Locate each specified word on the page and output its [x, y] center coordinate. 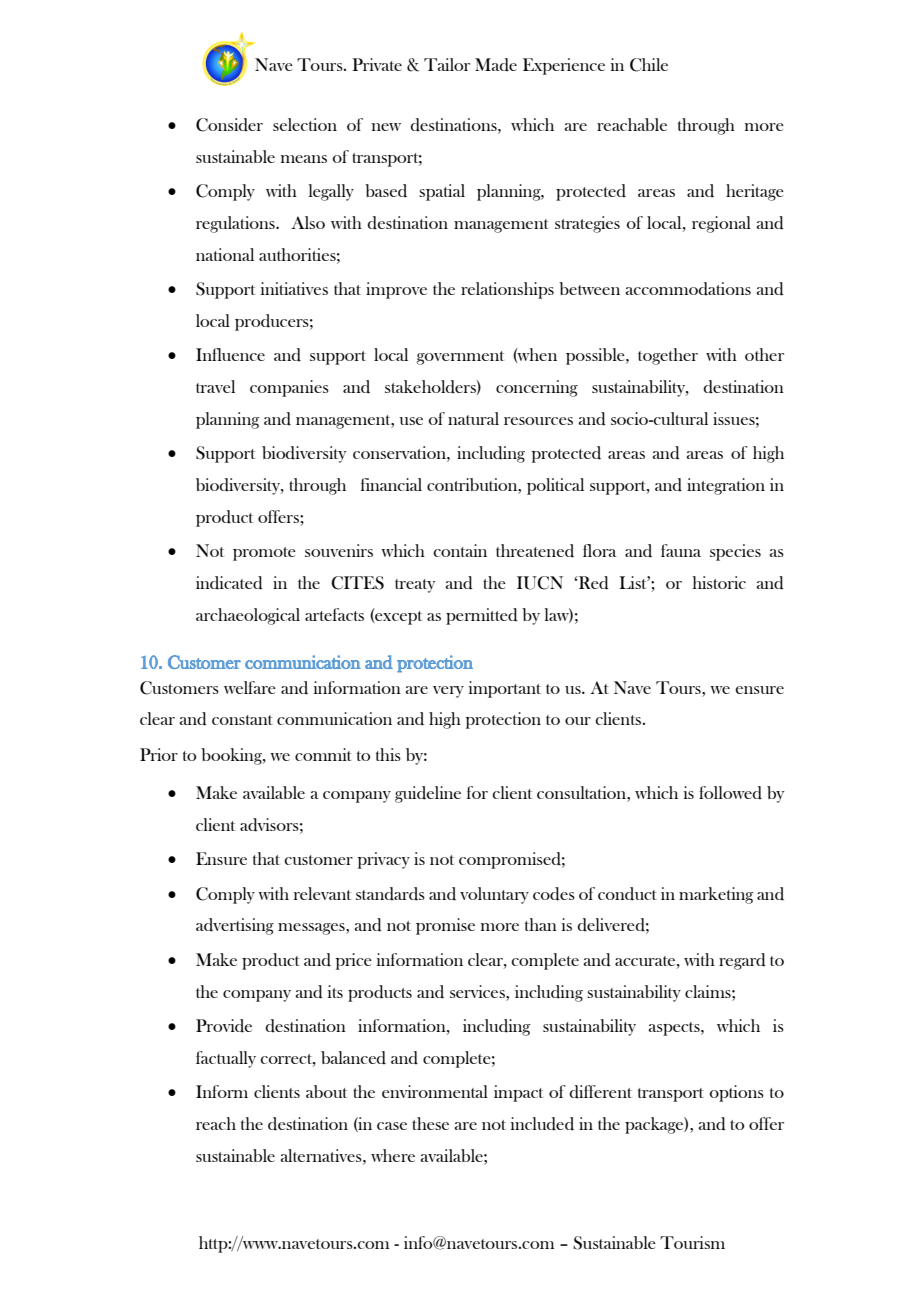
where [393, 1155]
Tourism [692, 1242]
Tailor [447, 64]
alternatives [322, 1155]
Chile [649, 65]
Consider [229, 125]
